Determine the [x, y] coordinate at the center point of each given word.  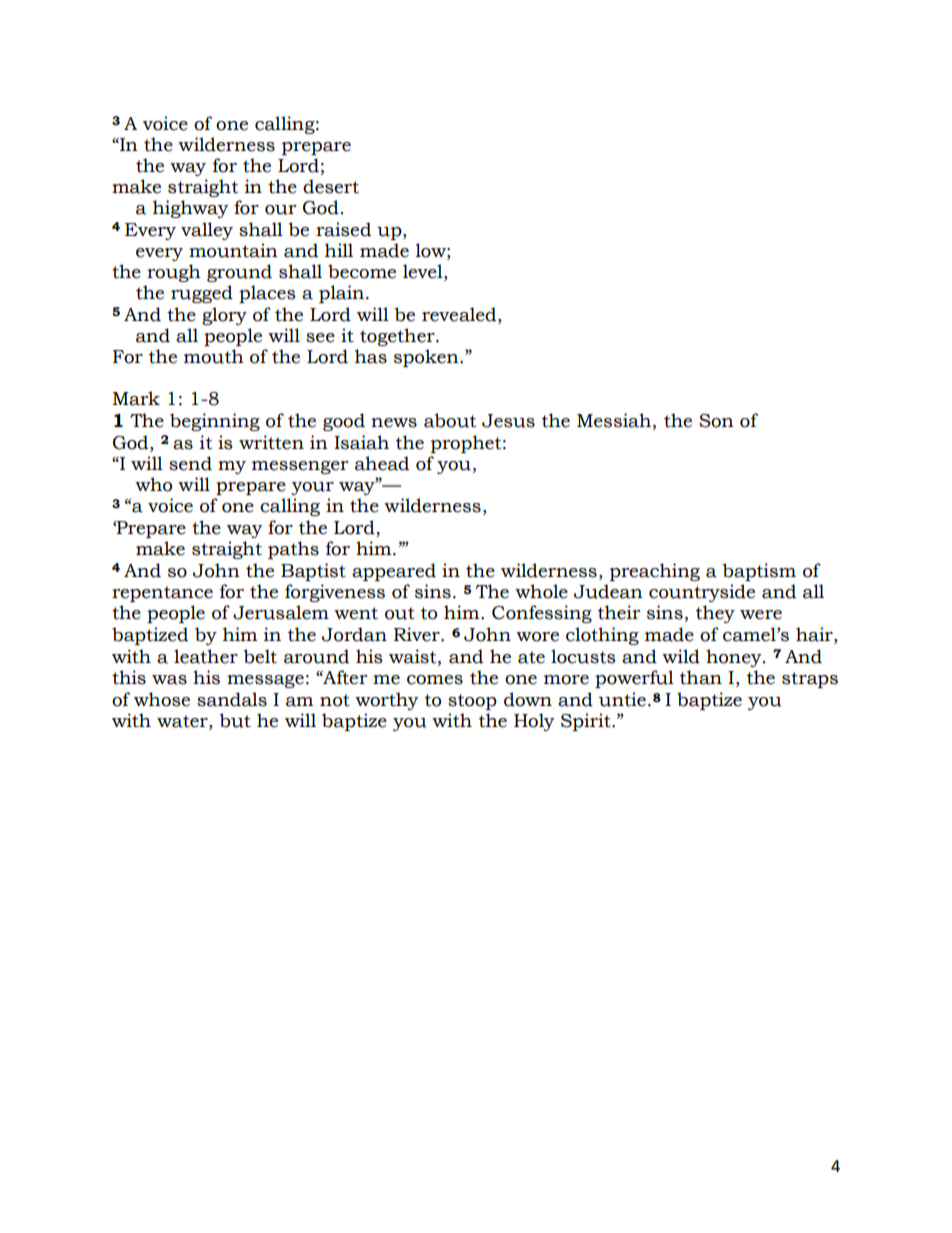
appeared [394, 572]
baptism [759, 572]
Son [716, 421]
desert [331, 186]
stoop [472, 702]
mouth [214, 356]
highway [191, 209]
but [235, 720]
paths [293, 550]
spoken [427, 358]
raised [343, 229]
